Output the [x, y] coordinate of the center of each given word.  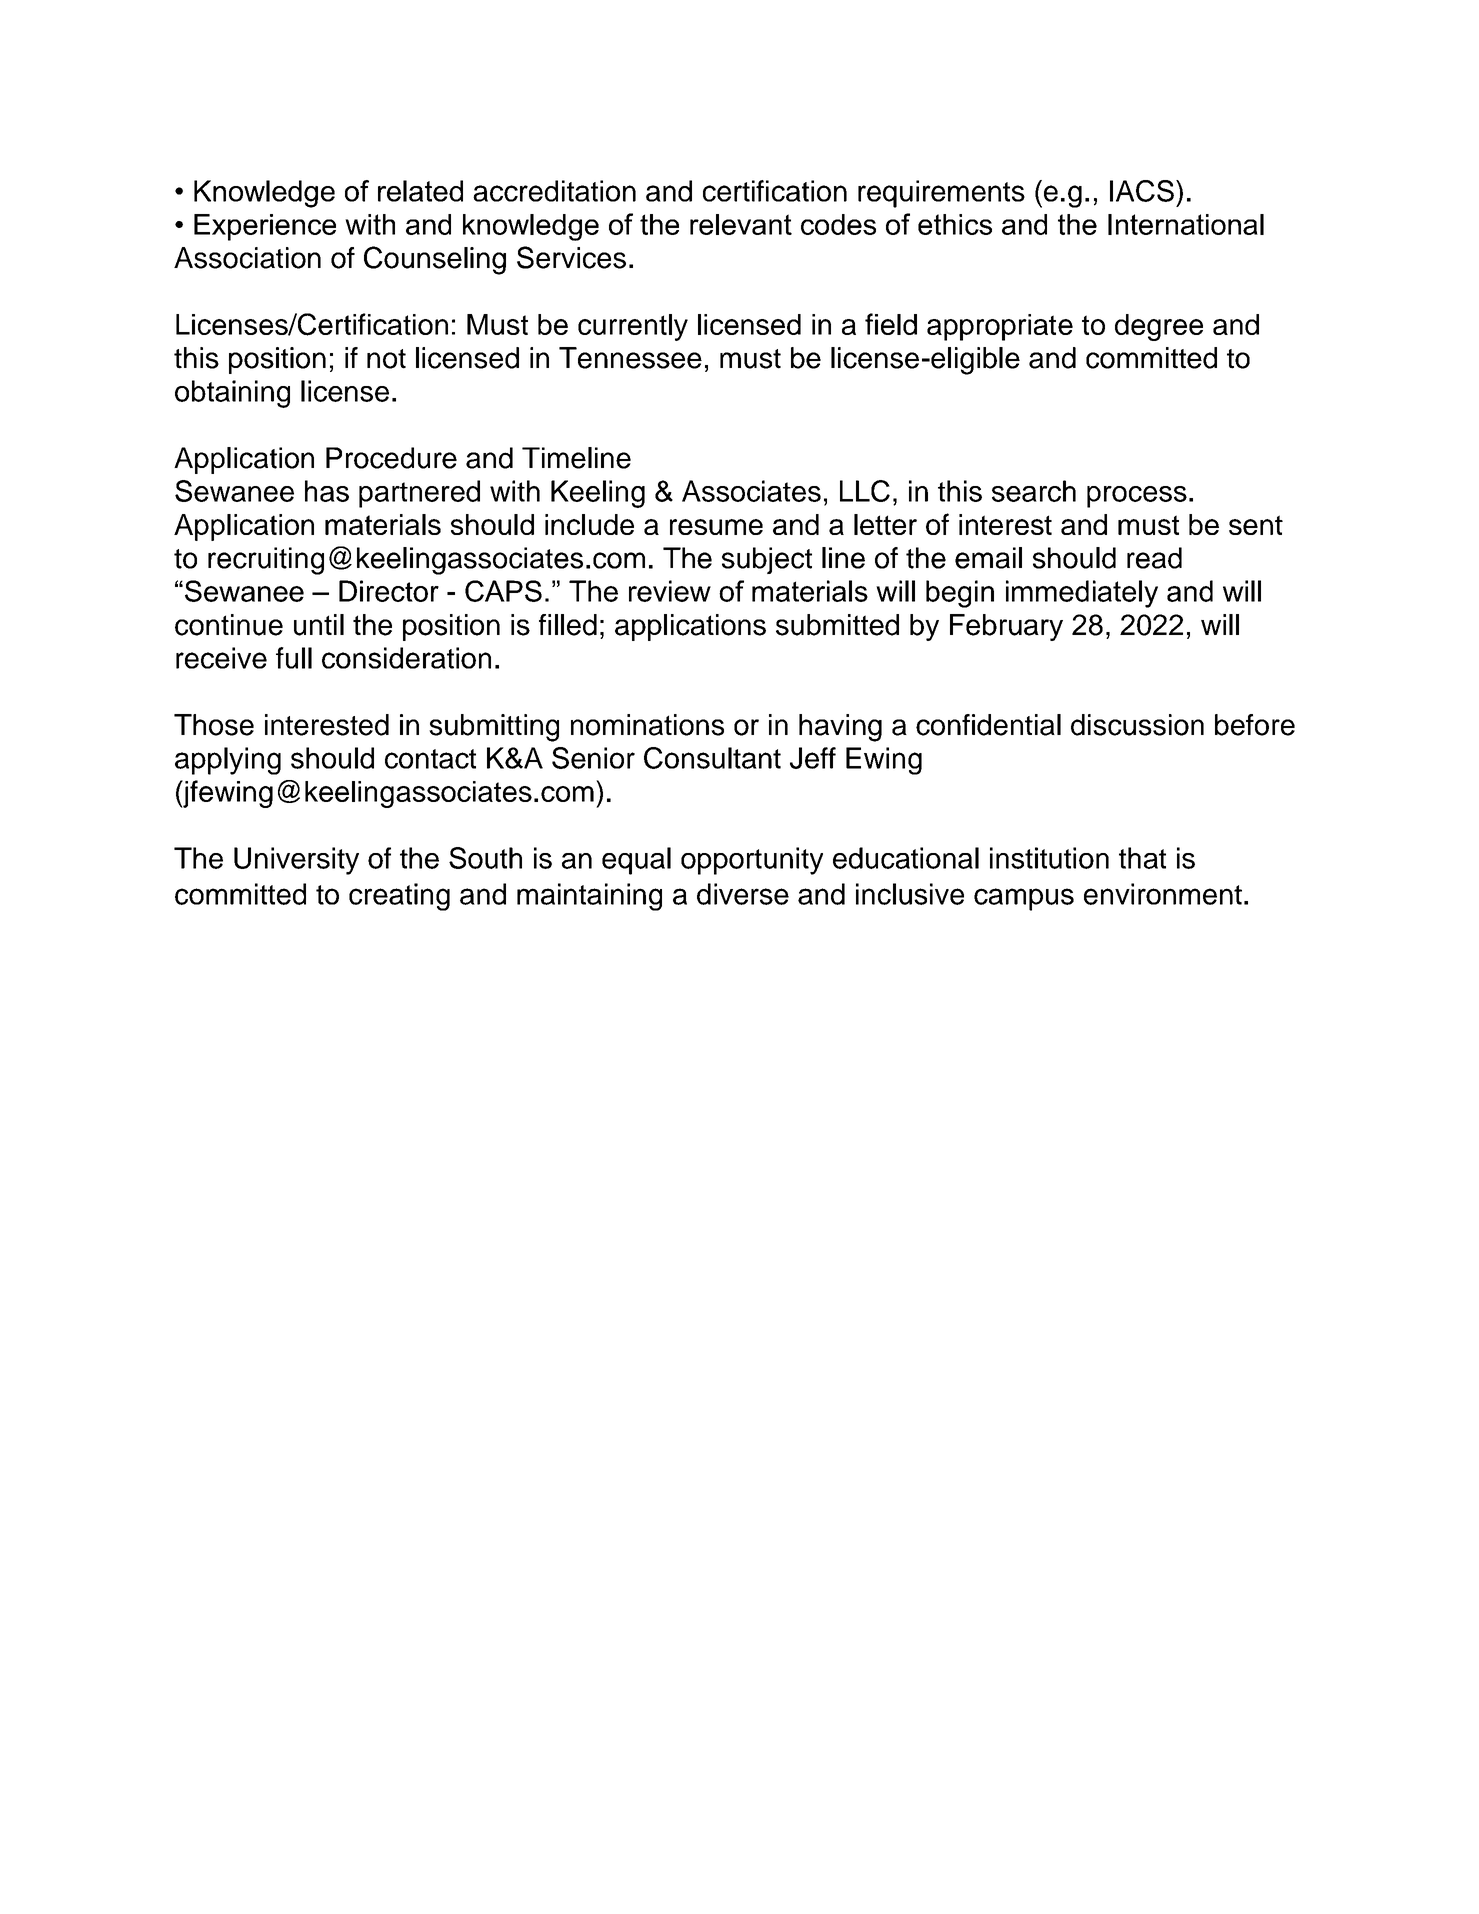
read [1154, 558]
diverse [743, 894]
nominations [647, 725]
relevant [741, 224]
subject [767, 560]
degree [1159, 327]
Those [214, 725]
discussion [1137, 725]
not [386, 359]
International [1186, 224]
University [296, 861]
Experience [265, 227]
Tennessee [630, 358]
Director [389, 591]
